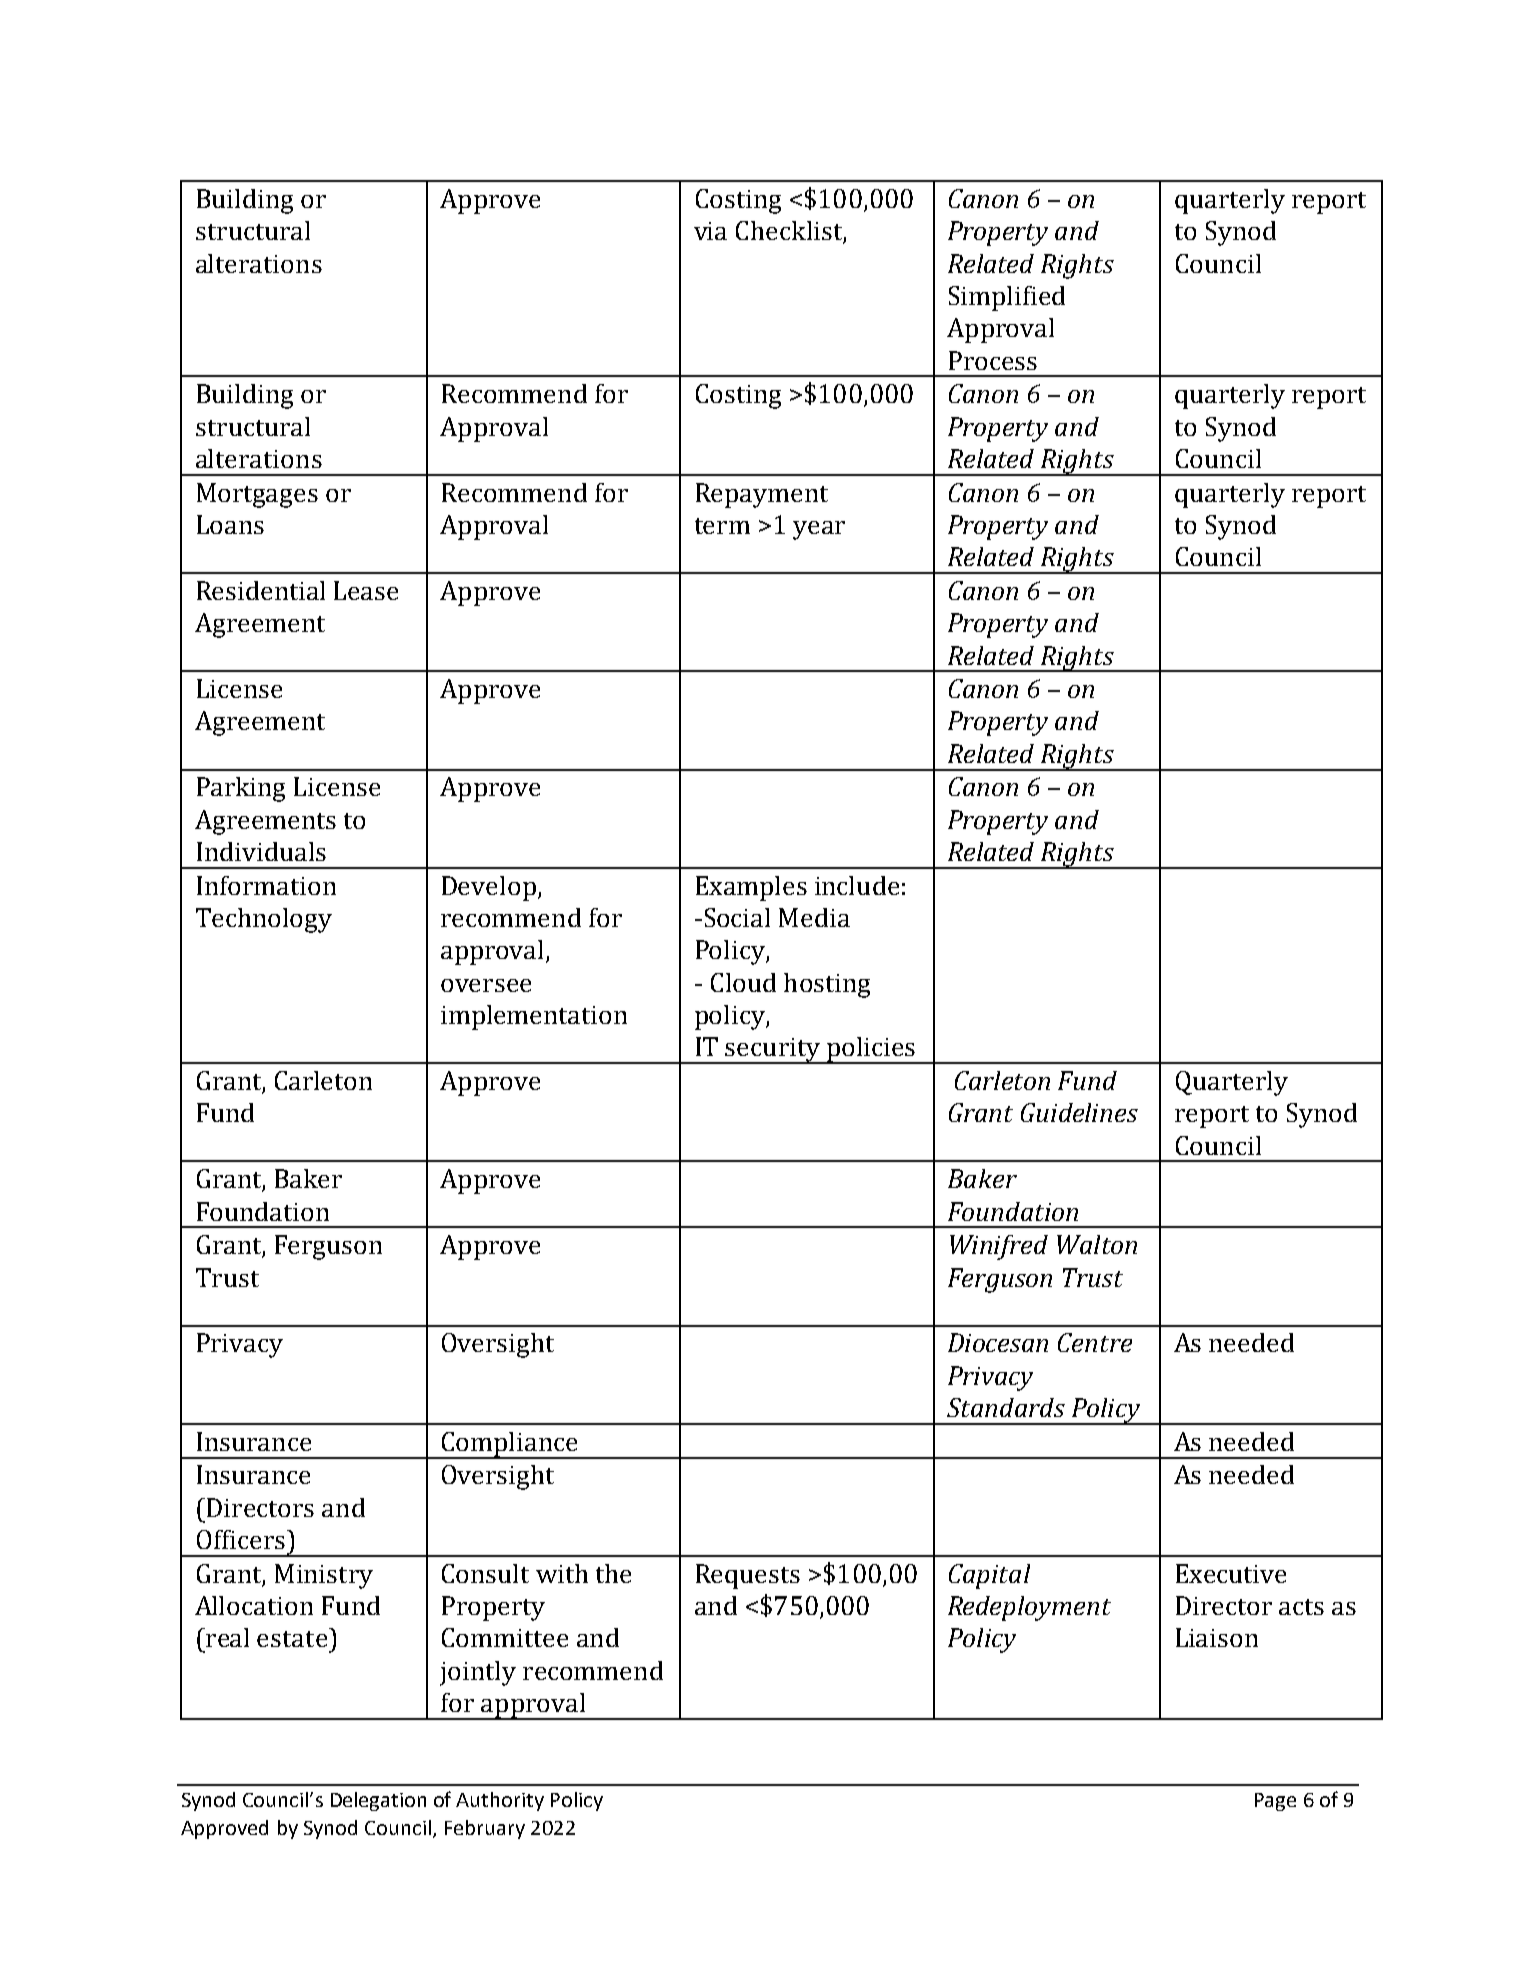 This screenshot has width=1535, height=1986. I want to click on Walton, so click(1097, 1244).
